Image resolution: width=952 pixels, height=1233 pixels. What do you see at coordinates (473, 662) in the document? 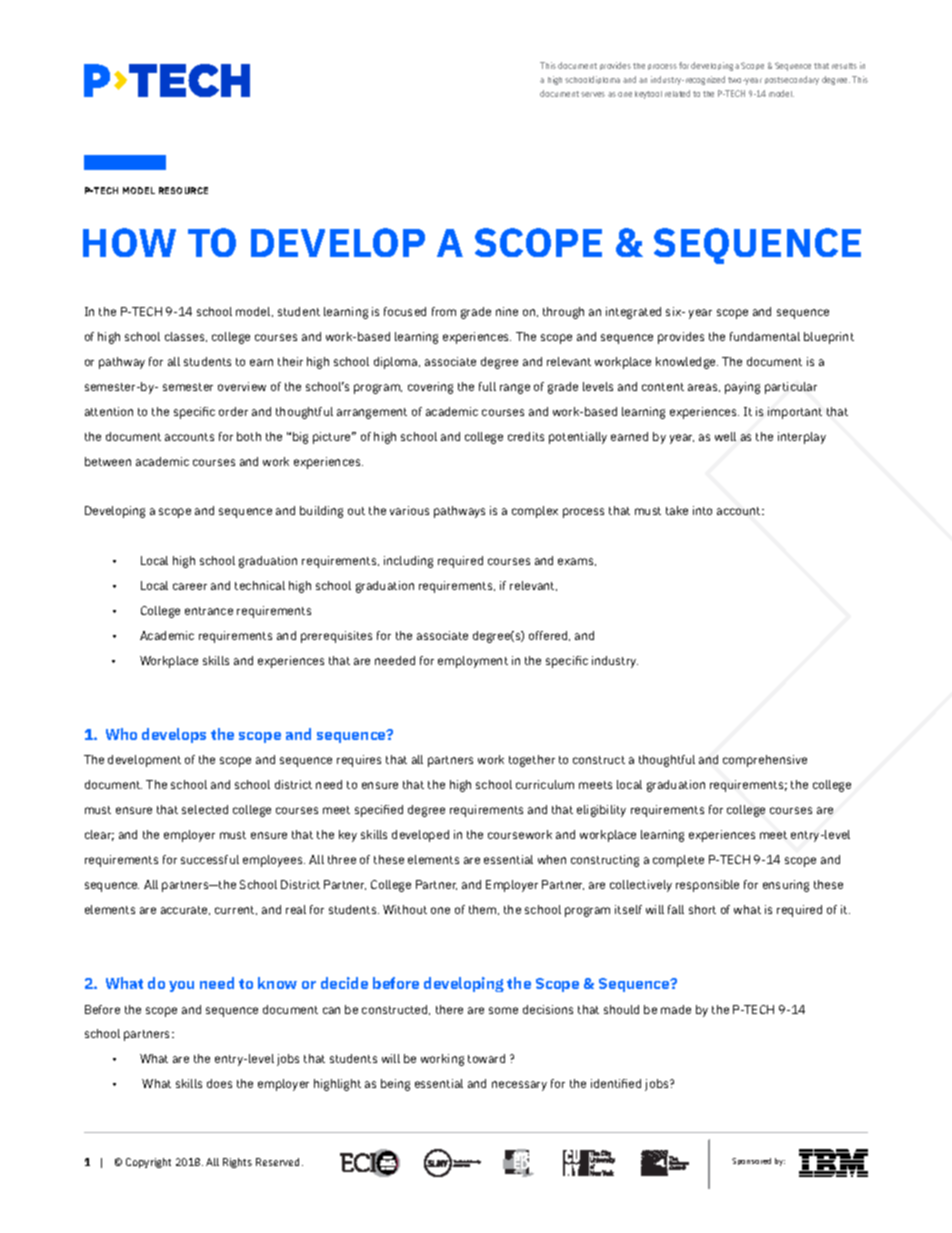
I see `employment` at bounding box center [473, 662].
